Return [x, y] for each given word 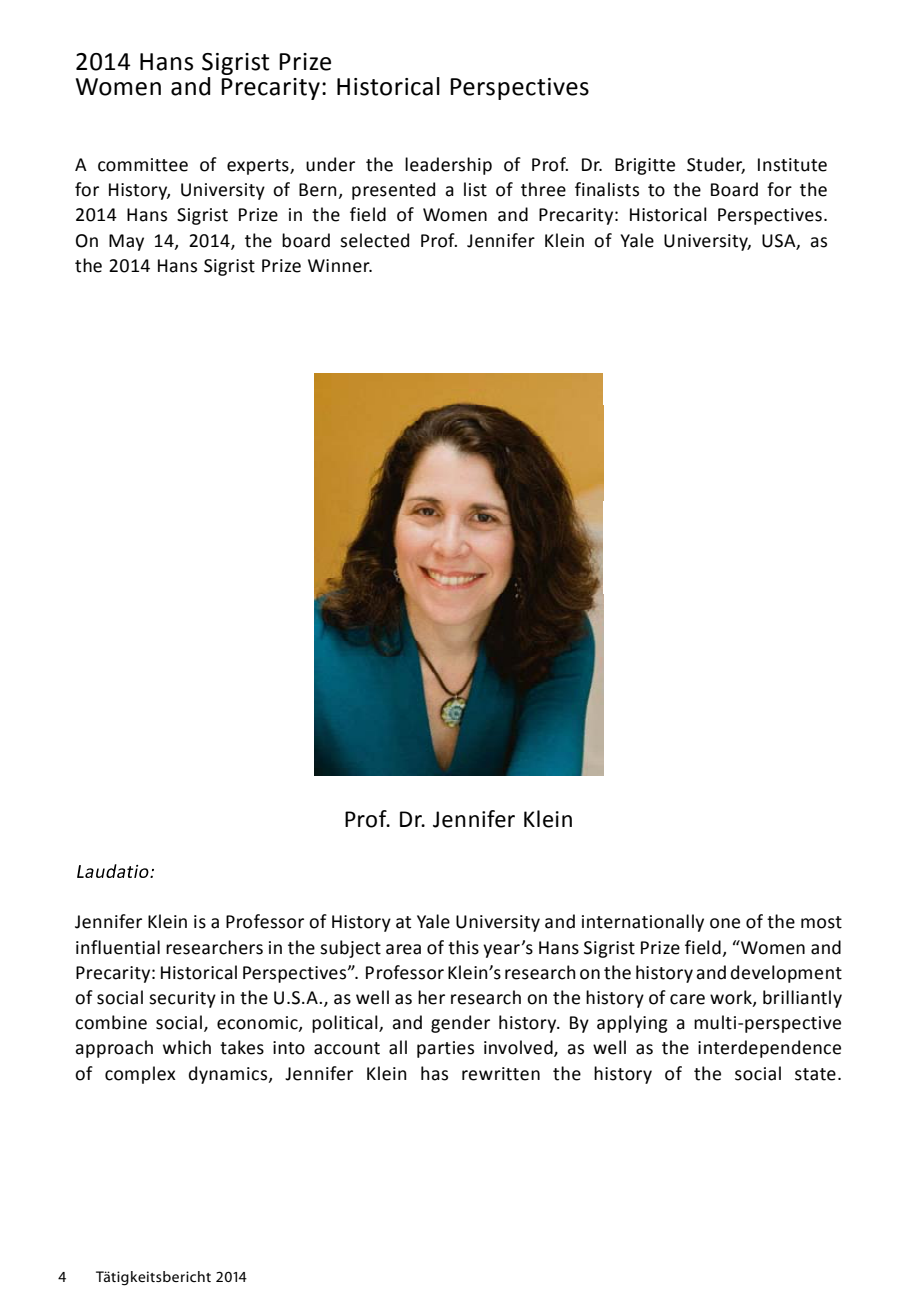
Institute [792, 165]
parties [445, 1049]
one [725, 923]
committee [143, 165]
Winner [340, 266]
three [543, 189]
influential [118, 947]
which [187, 1047]
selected [374, 240]
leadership [448, 166]
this [463, 947]
